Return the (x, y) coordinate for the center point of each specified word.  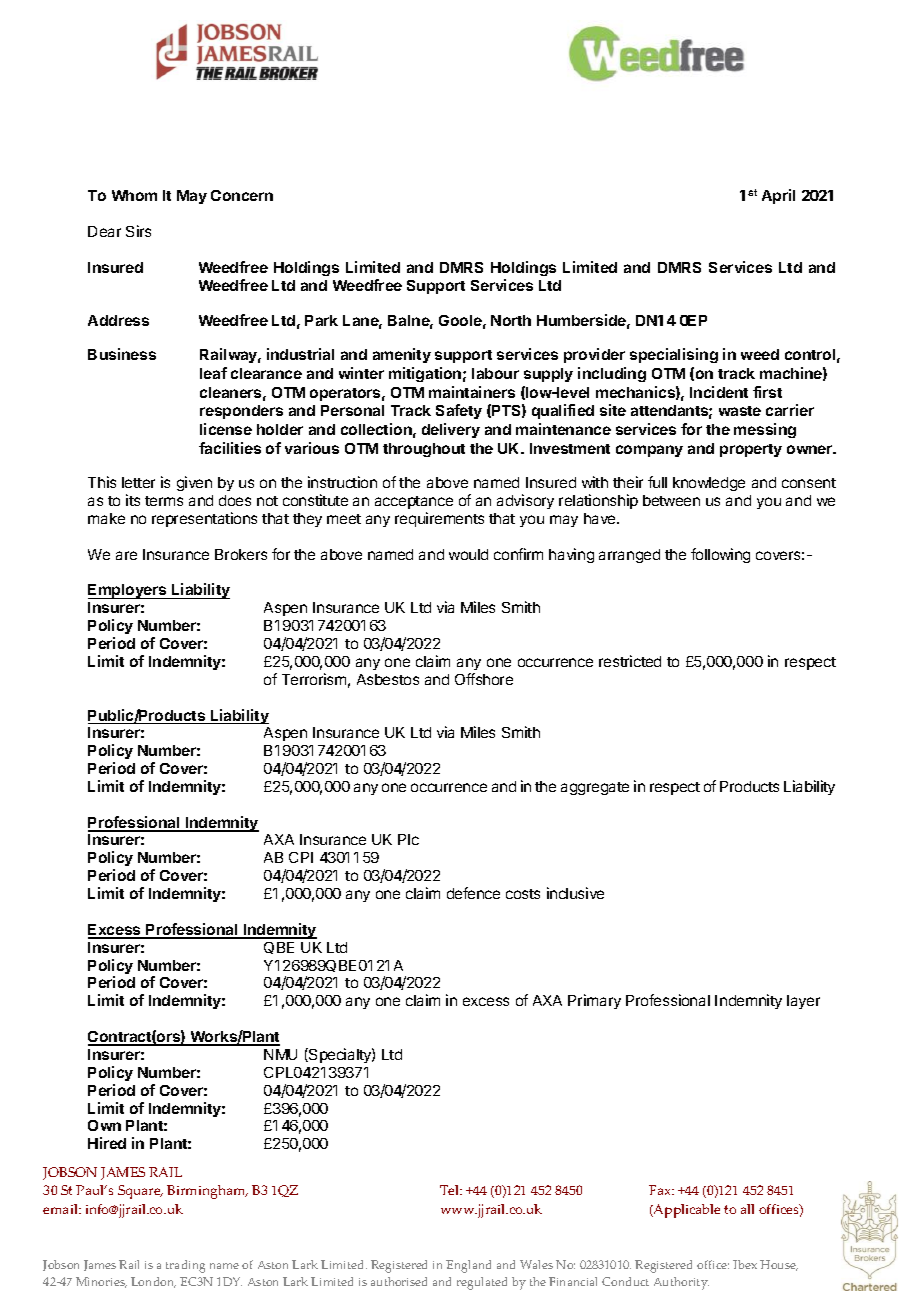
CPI (301, 857)
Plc (408, 839)
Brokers (241, 554)
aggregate (595, 788)
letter (138, 482)
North (511, 320)
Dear (104, 231)
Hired (107, 1143)
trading (185, 1266)
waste (740, 411)
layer (803, 1002)
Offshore (484, 679)
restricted (630, 661)
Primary (594, 1001)
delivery (451, 430)
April (778, 196)
